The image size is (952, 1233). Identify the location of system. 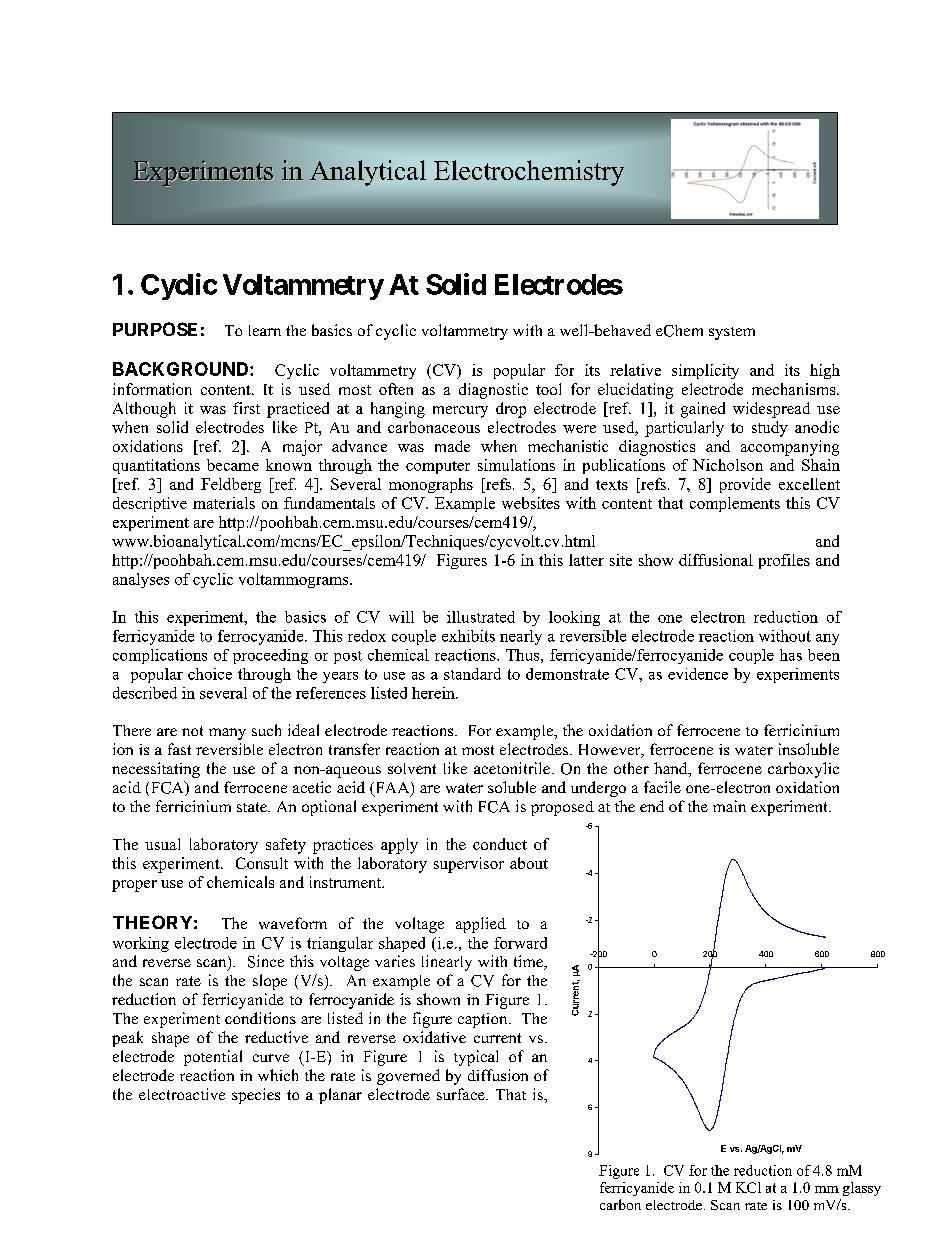
(732, 333).
